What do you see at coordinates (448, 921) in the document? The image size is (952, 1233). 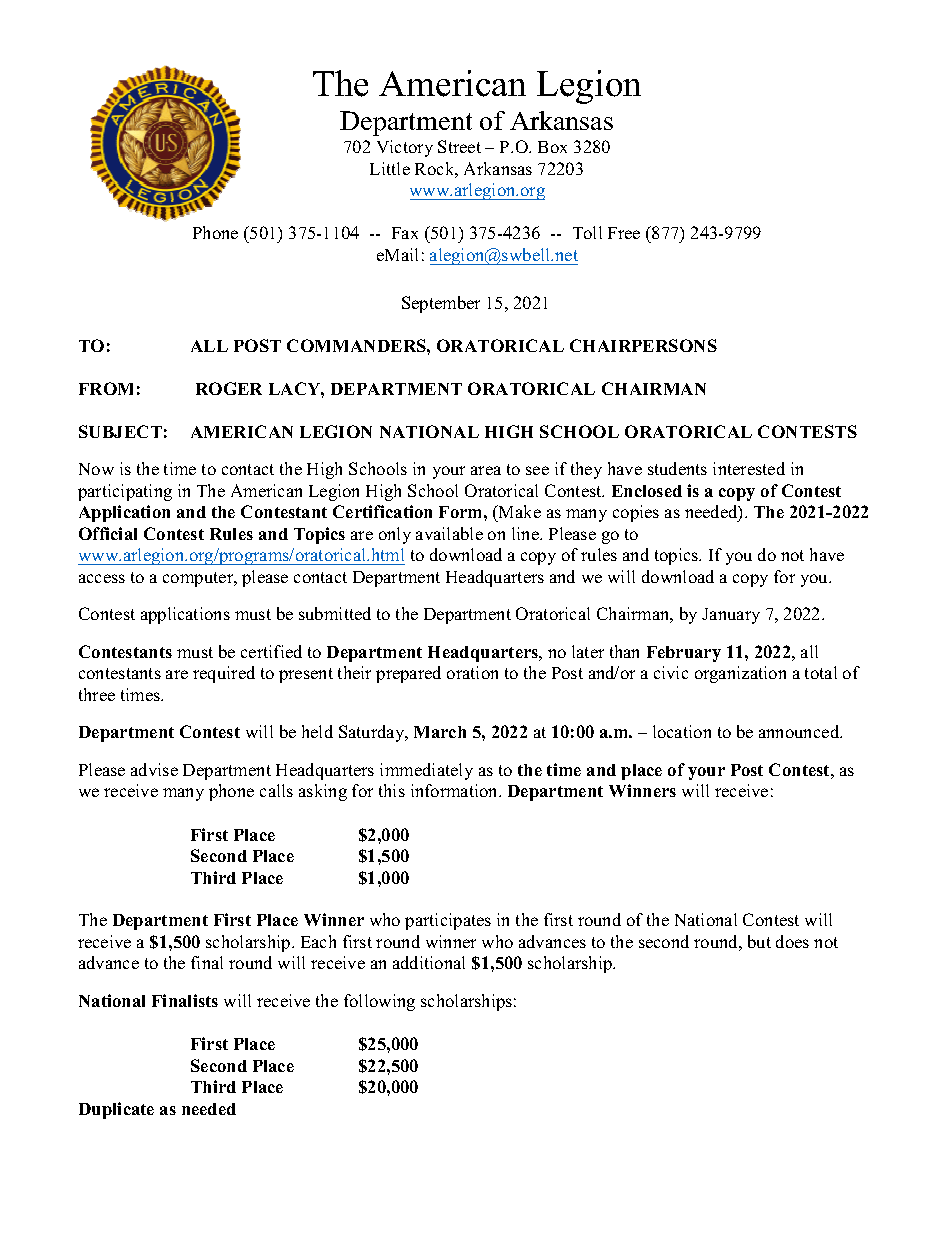 I see `participates` at bounding box center [448, 921].
